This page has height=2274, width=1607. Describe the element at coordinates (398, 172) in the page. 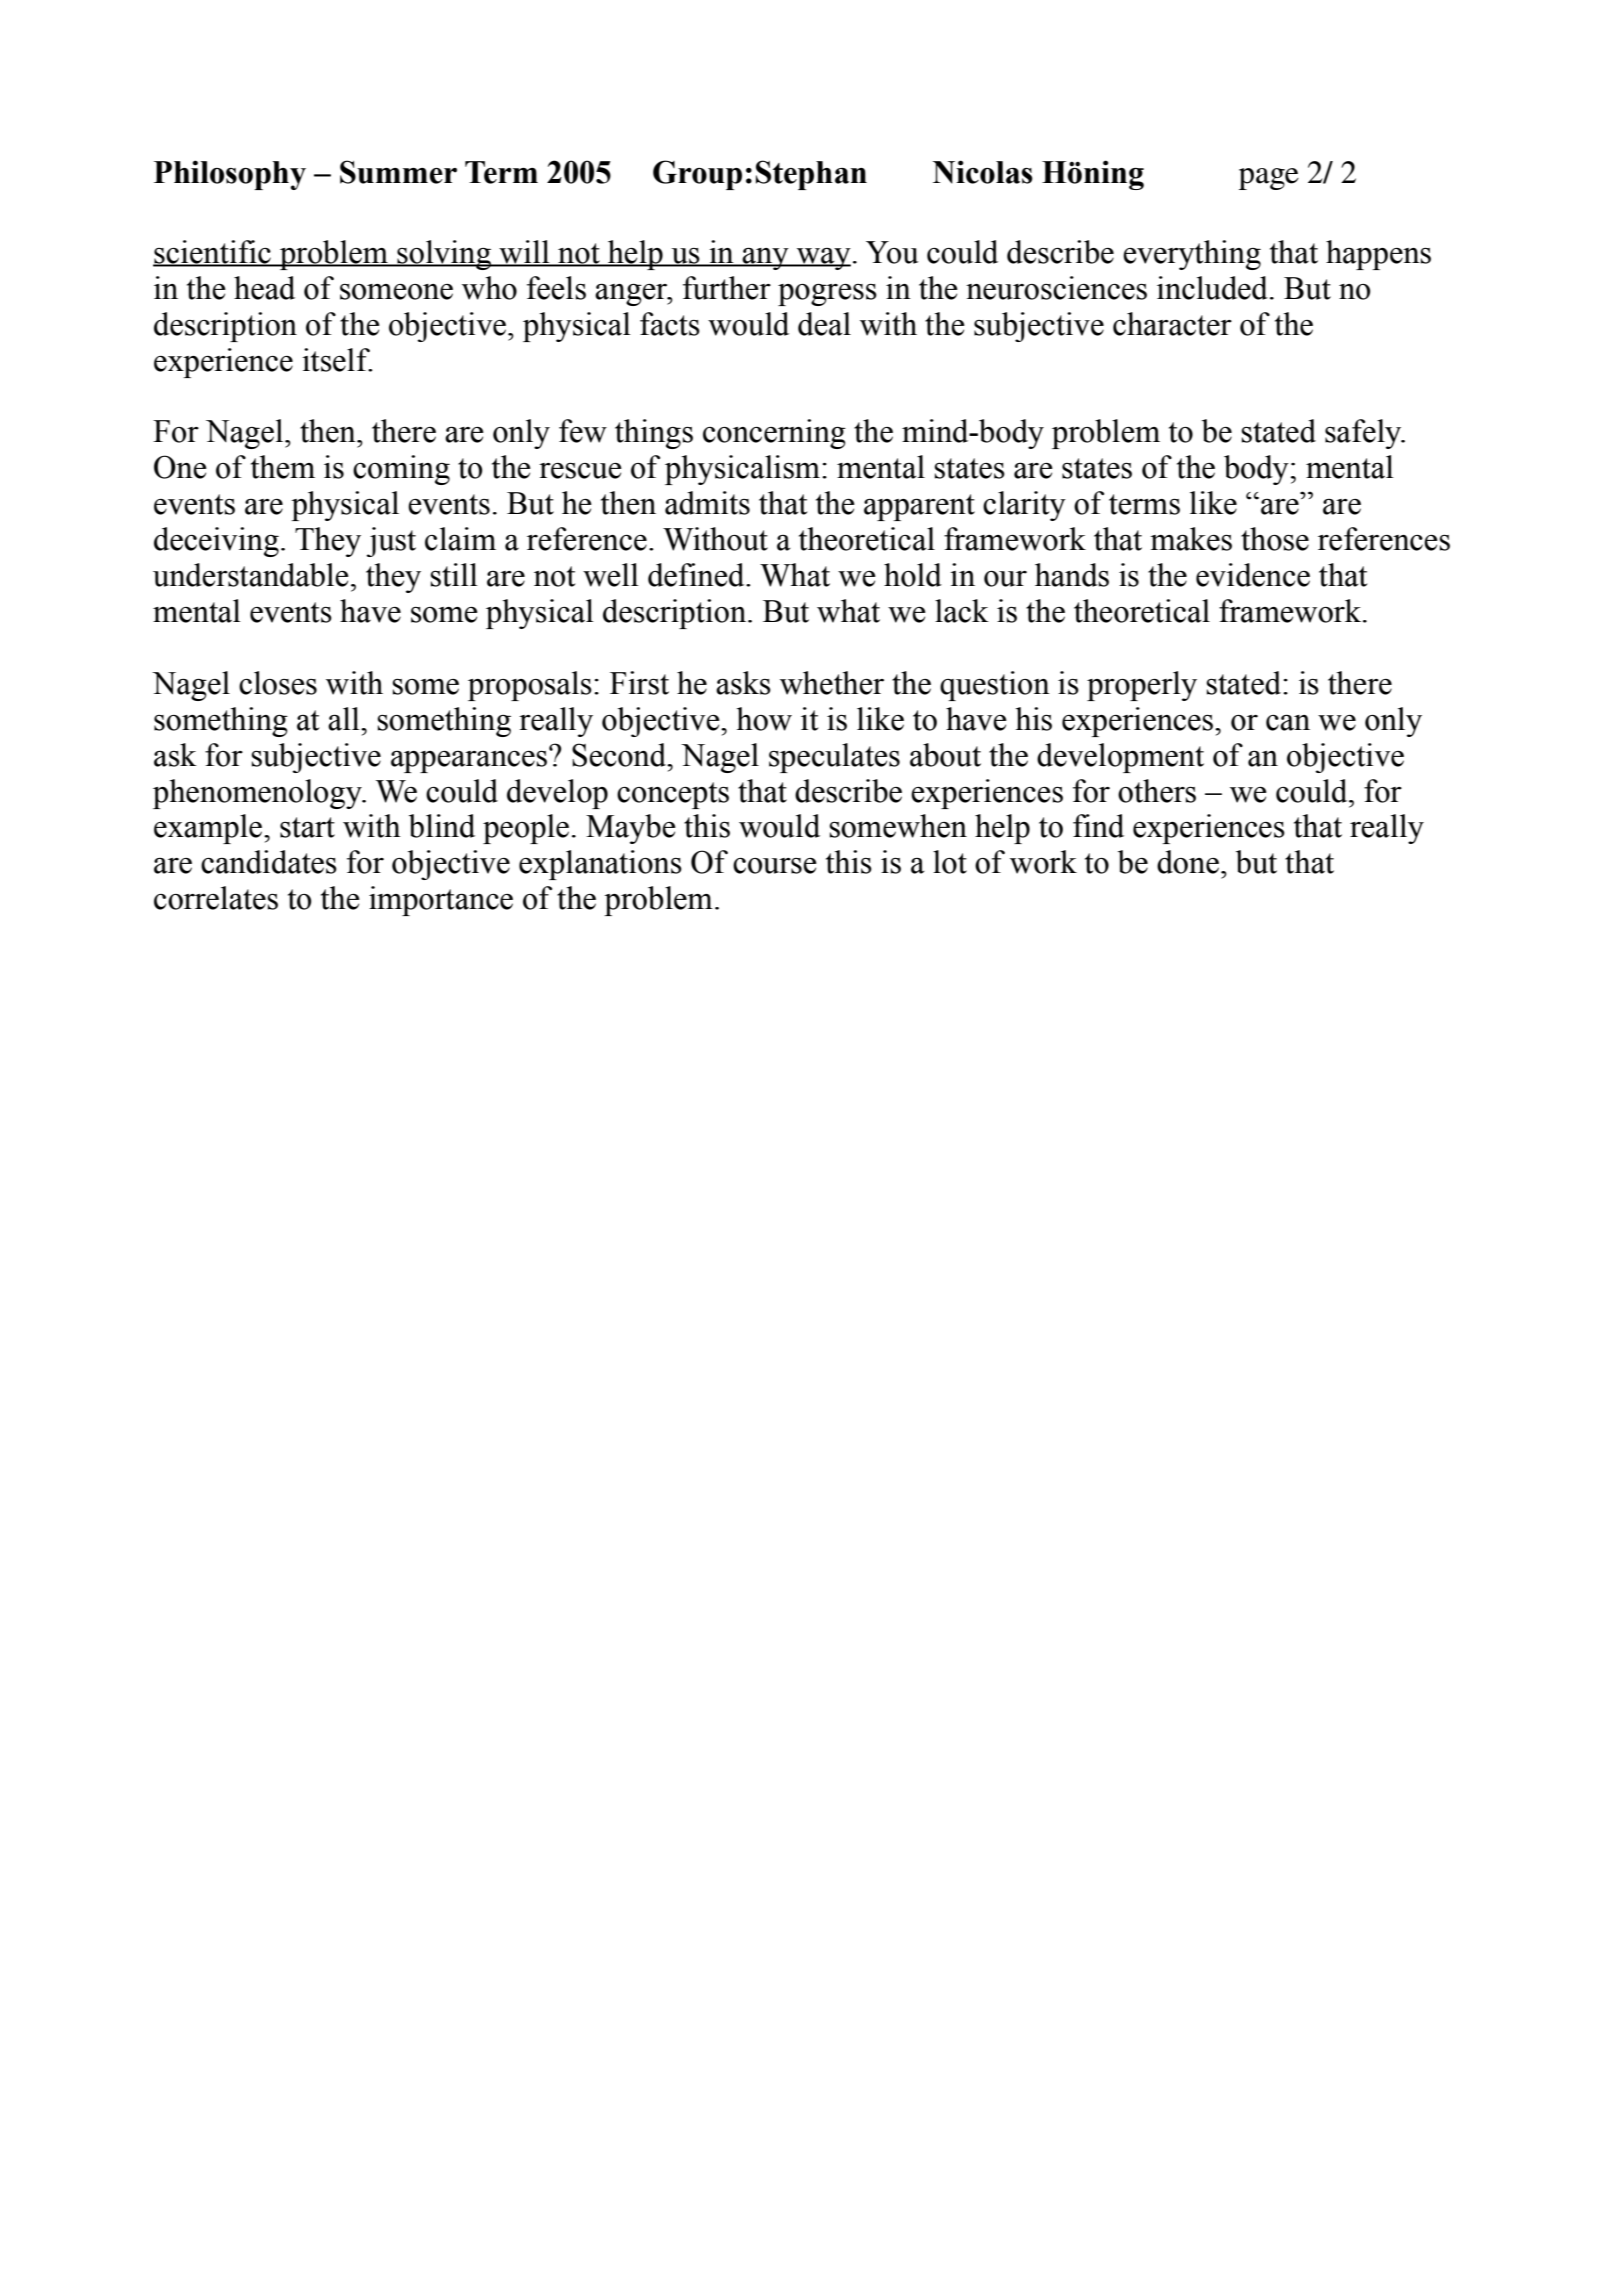

I see `Summer` at that location.
